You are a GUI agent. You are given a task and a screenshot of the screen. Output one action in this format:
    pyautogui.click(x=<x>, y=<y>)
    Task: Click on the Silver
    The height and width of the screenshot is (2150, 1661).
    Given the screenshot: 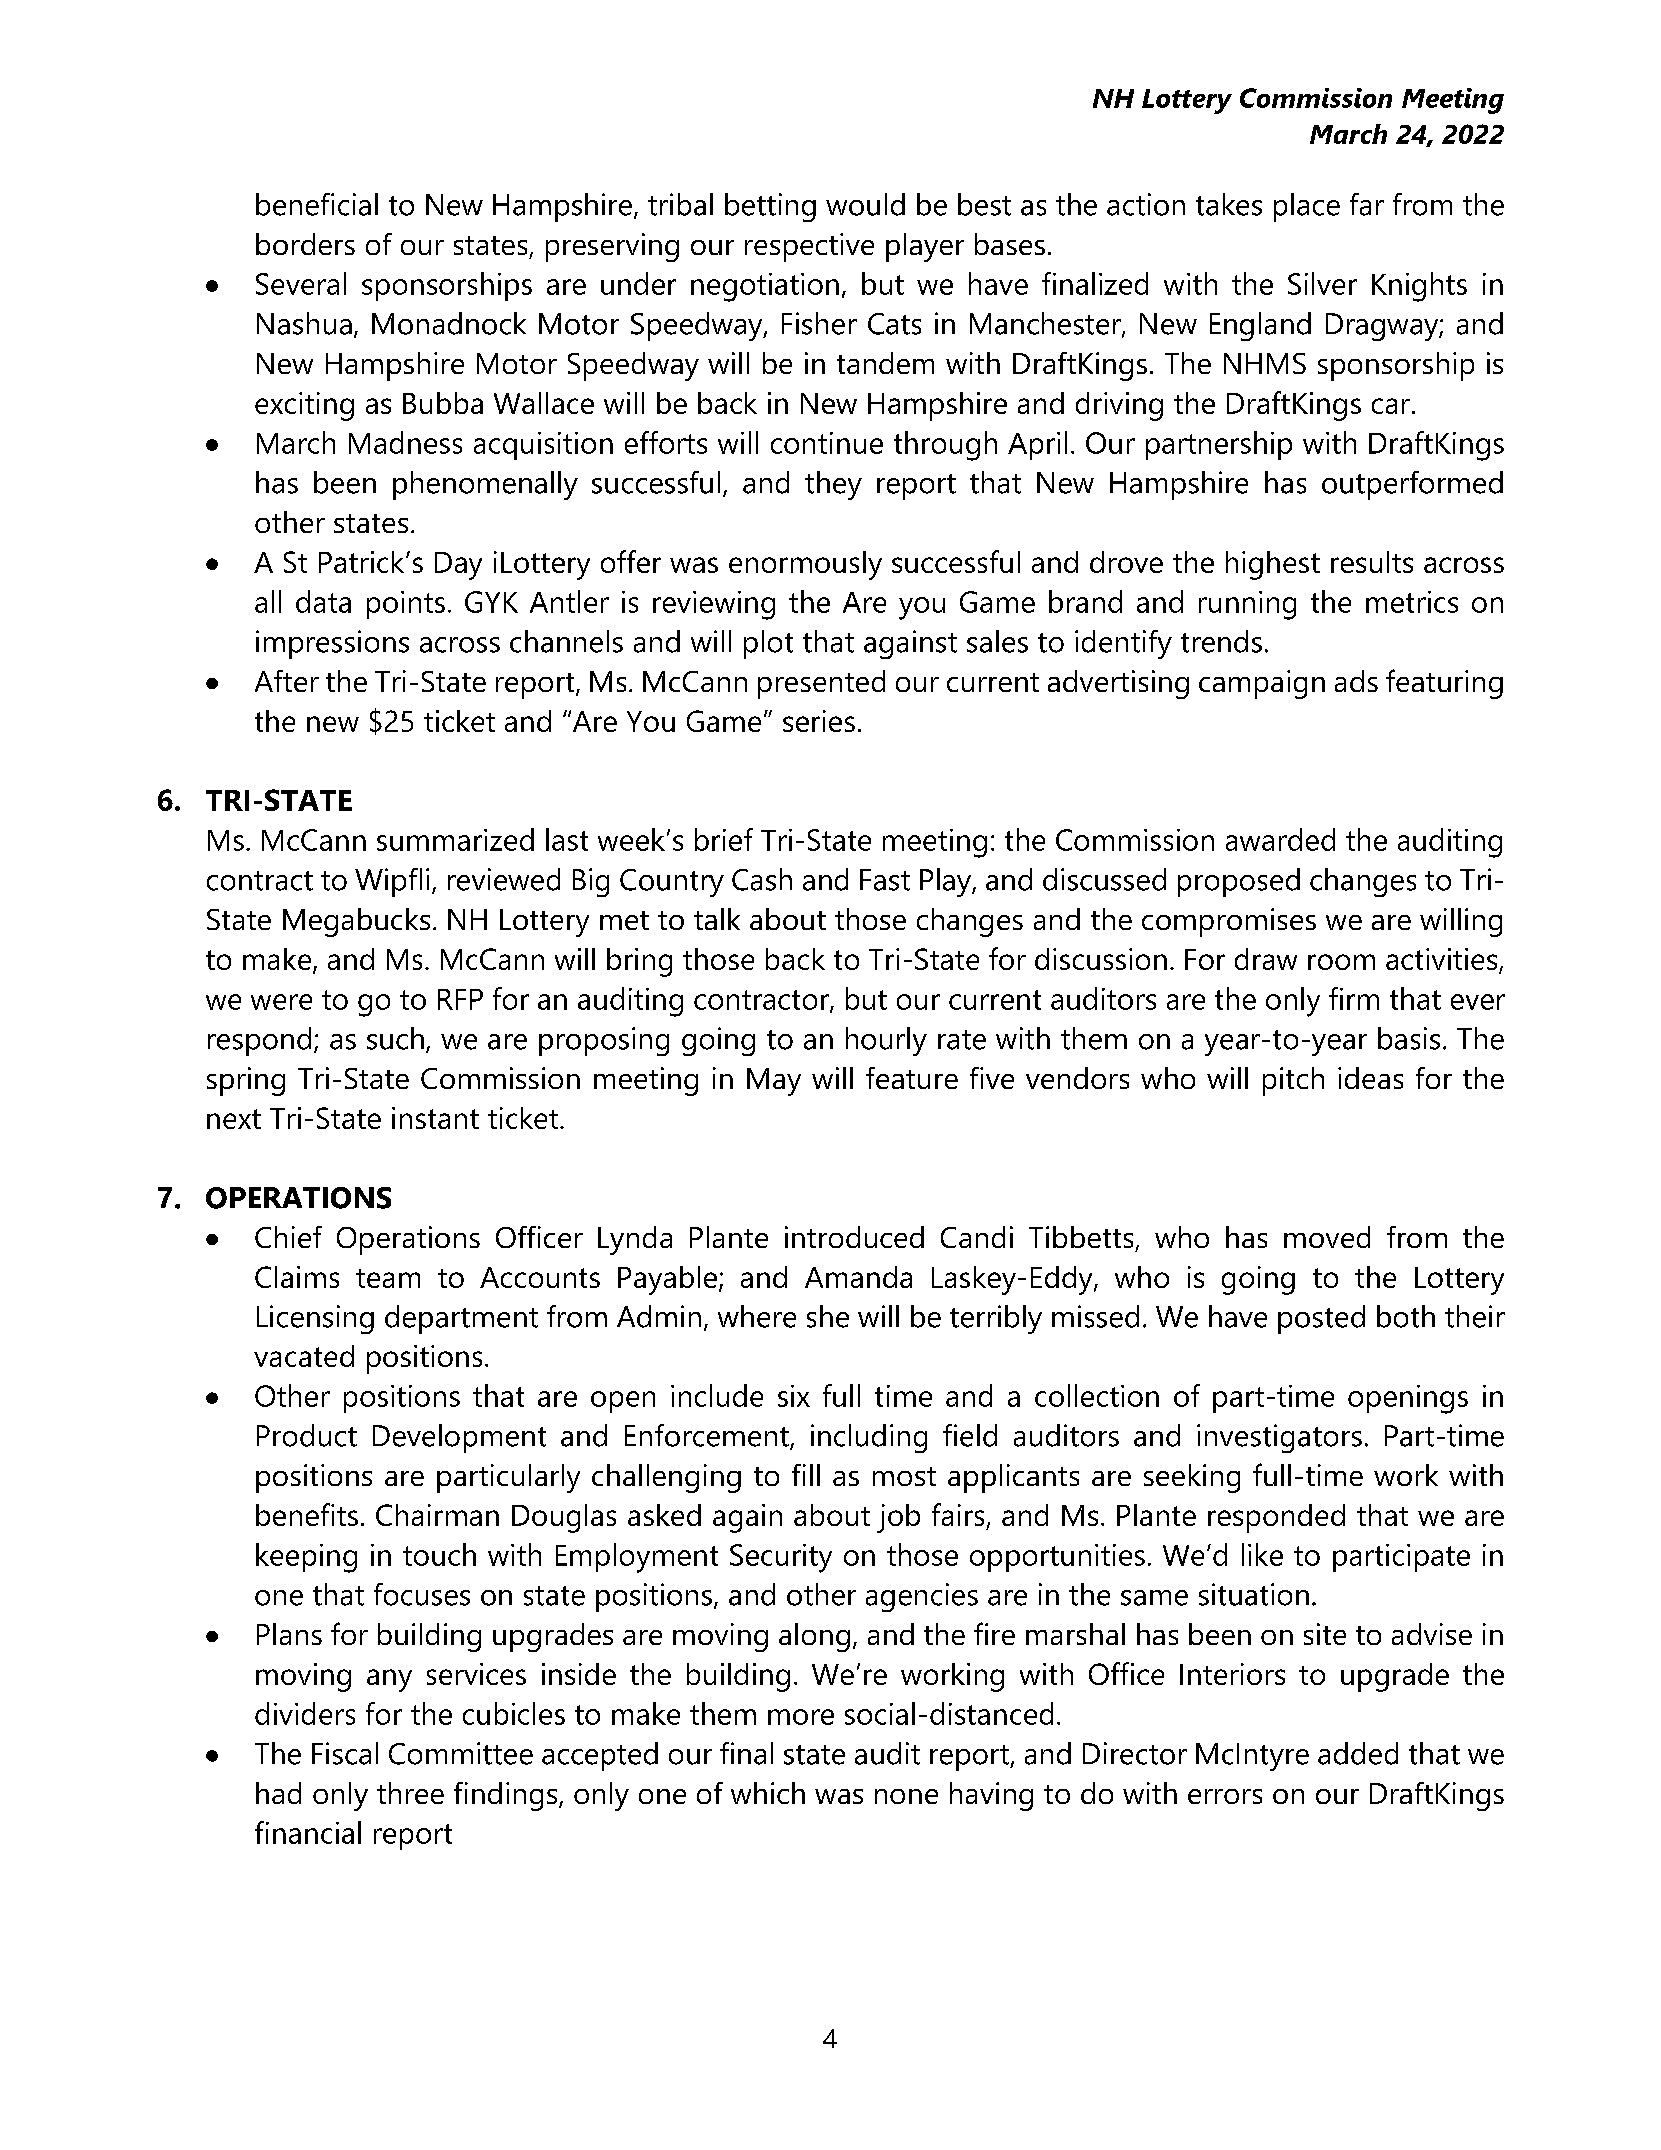 What is the action you would take?
    pyautogui.click(x=1322, y=283)
